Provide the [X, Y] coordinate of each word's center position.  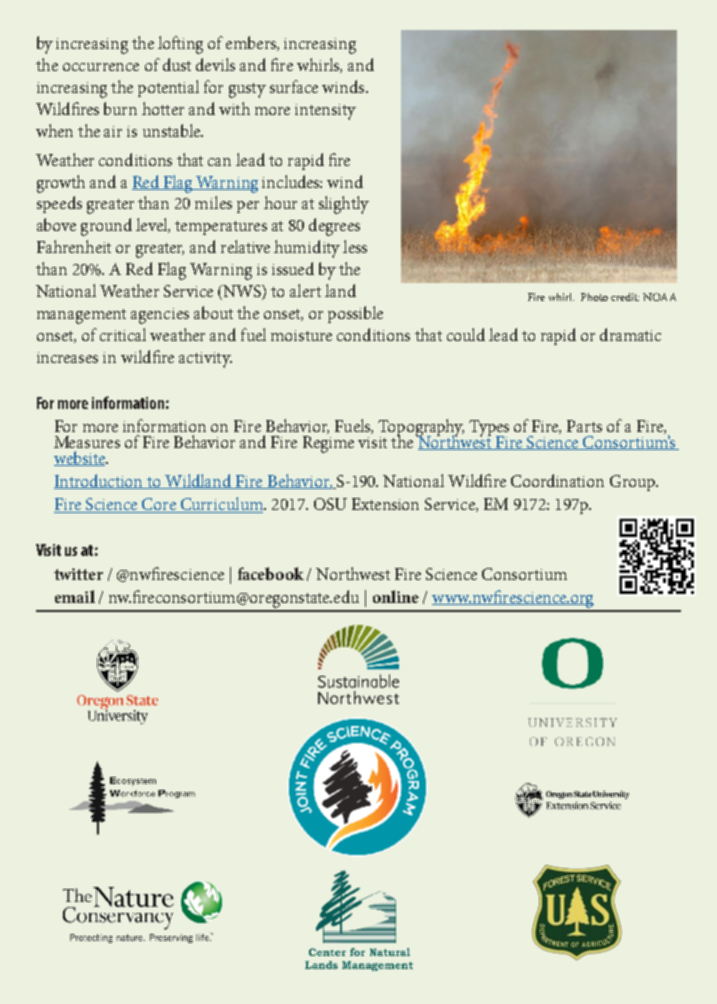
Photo [594, 297]
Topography [421, 429]
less [355, 246]
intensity [325, 112]
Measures [87, 442]
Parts [584, 426]
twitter [78, 574]
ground [106, 227]
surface [294, 86]
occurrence [101, 67]
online [396, 596]
